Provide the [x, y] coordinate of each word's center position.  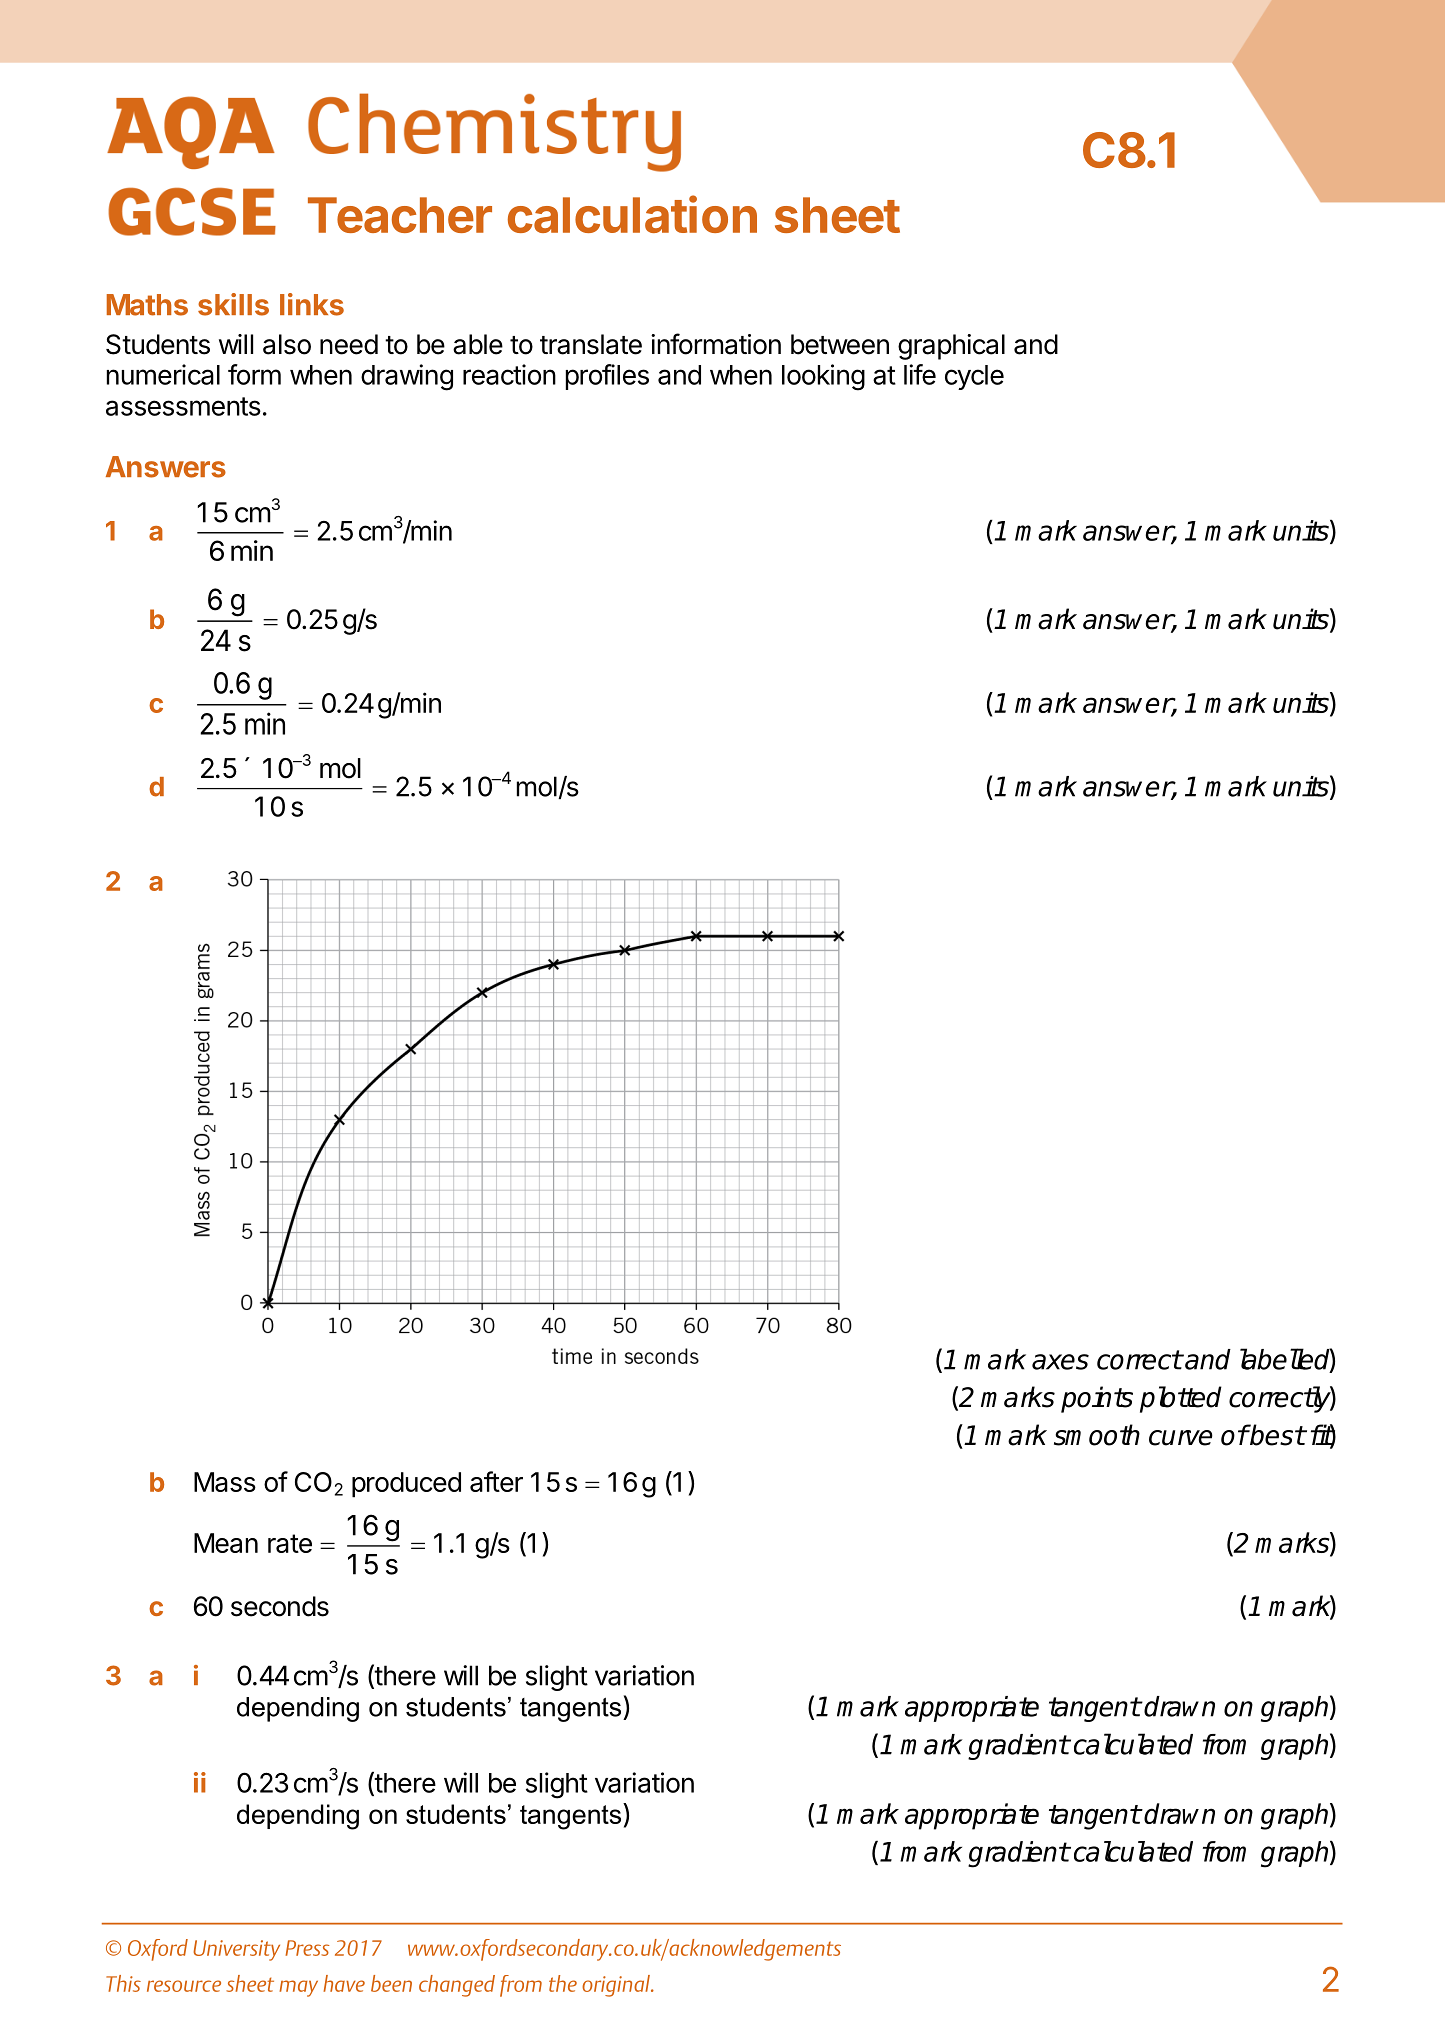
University [236, 1950]
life [920, 374]
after [496, 1481]
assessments [183, 406]
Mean [226, 1543]
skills [233, 304]
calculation [632, 214]
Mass [225, 1482]
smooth [1097, 1435]
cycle [974, 377]
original [617, 1986]
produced [406, 1485]
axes [1060, 1362]
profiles [607, 377]
